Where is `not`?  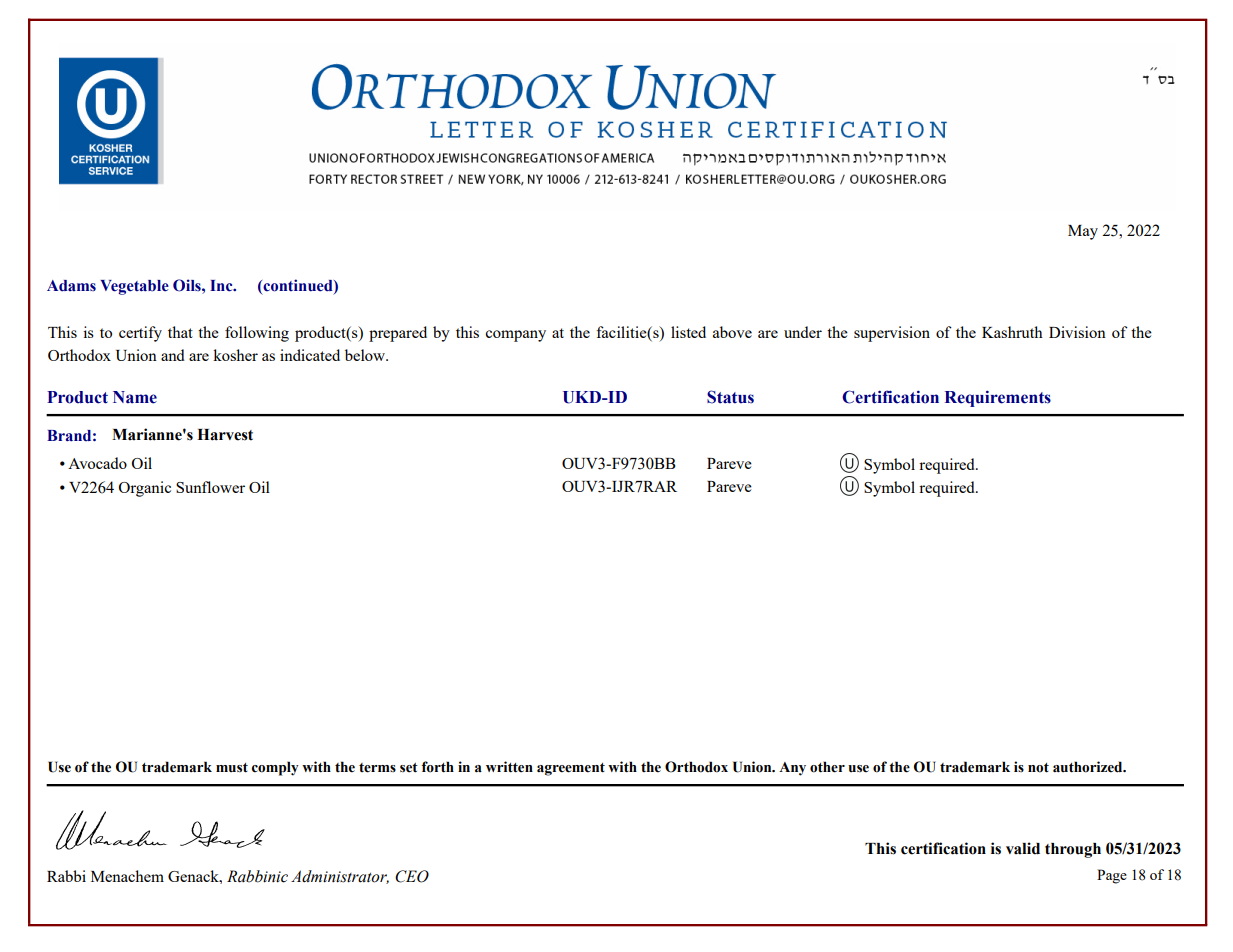
not is located at coordinates (1038, 768).
